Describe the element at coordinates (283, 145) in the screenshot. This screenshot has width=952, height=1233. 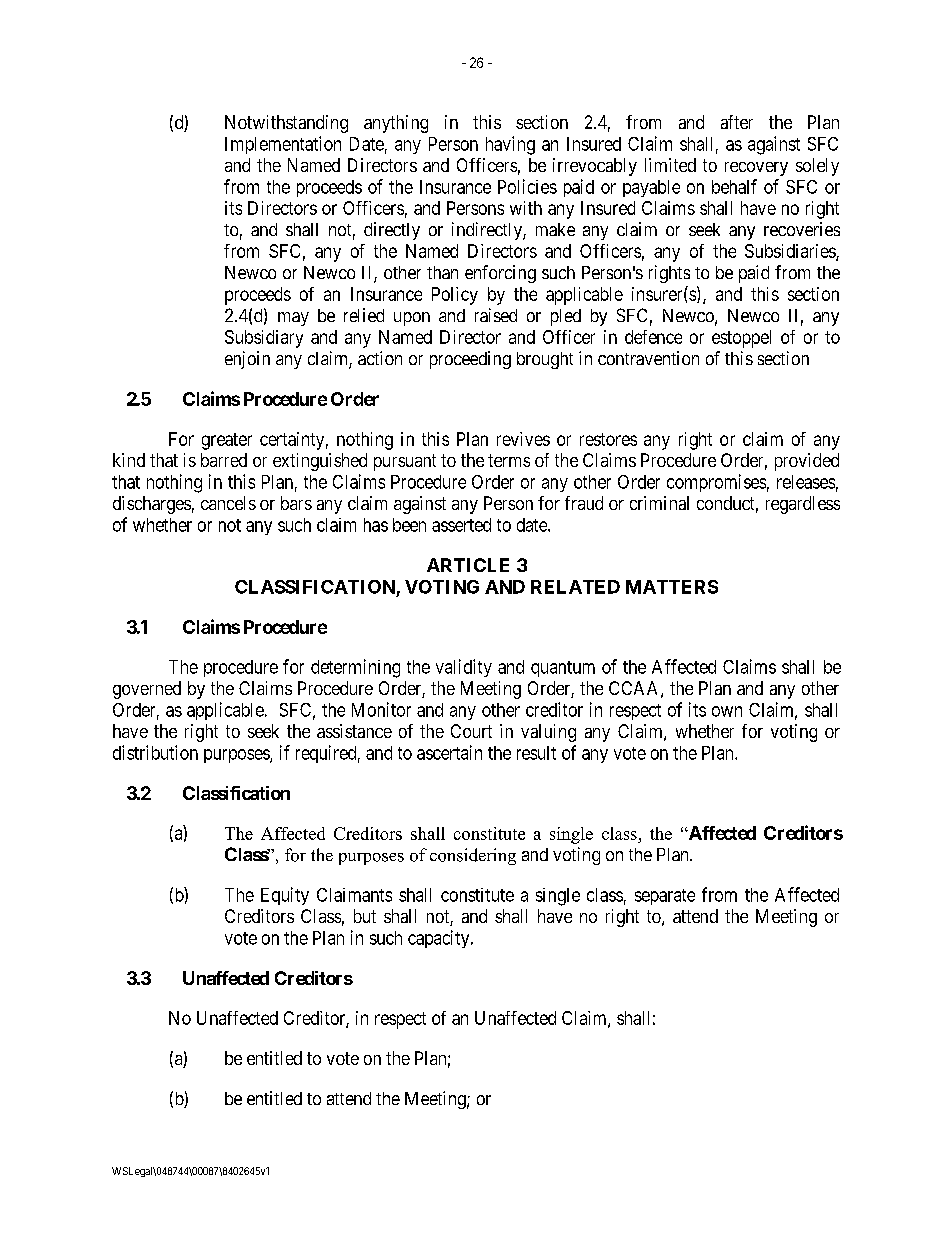
I see `Implementation` at that location.
